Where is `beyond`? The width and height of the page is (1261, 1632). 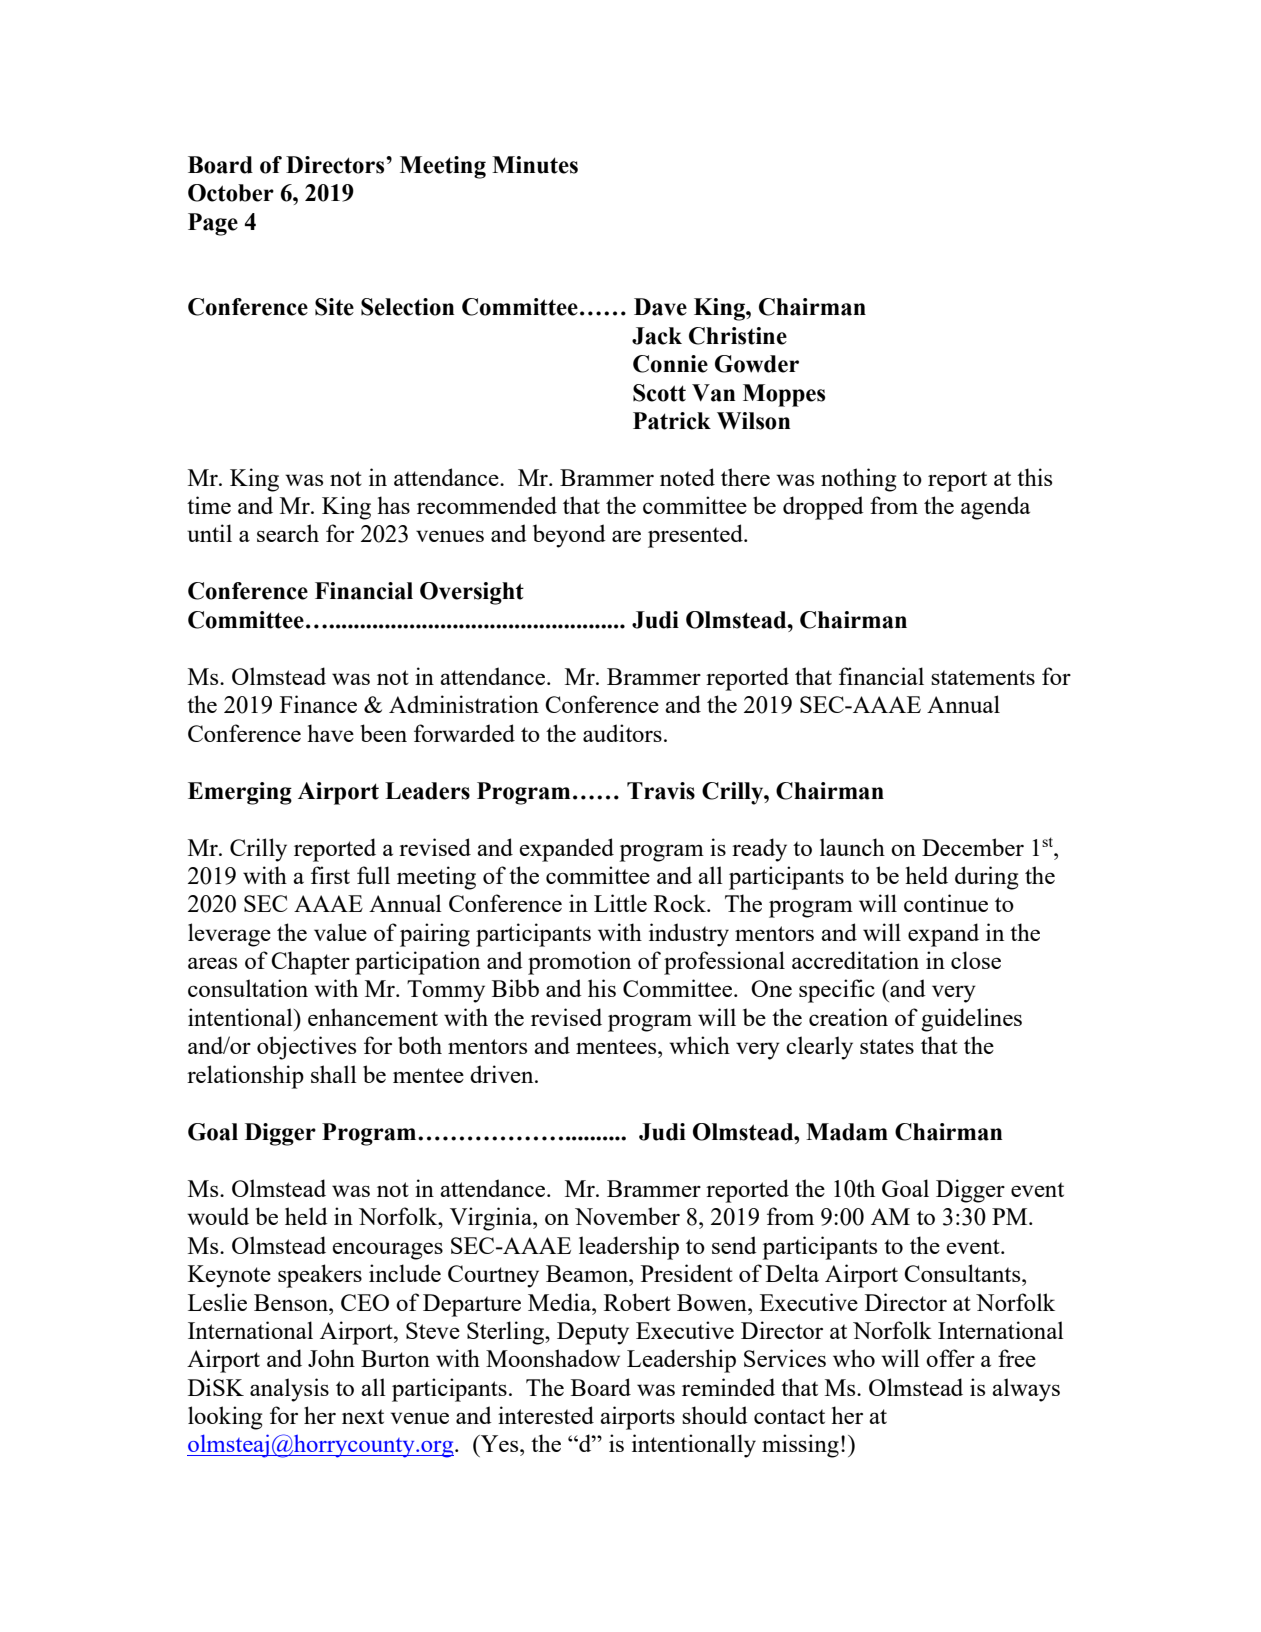
beyond is located at coordinates (569, 536).
